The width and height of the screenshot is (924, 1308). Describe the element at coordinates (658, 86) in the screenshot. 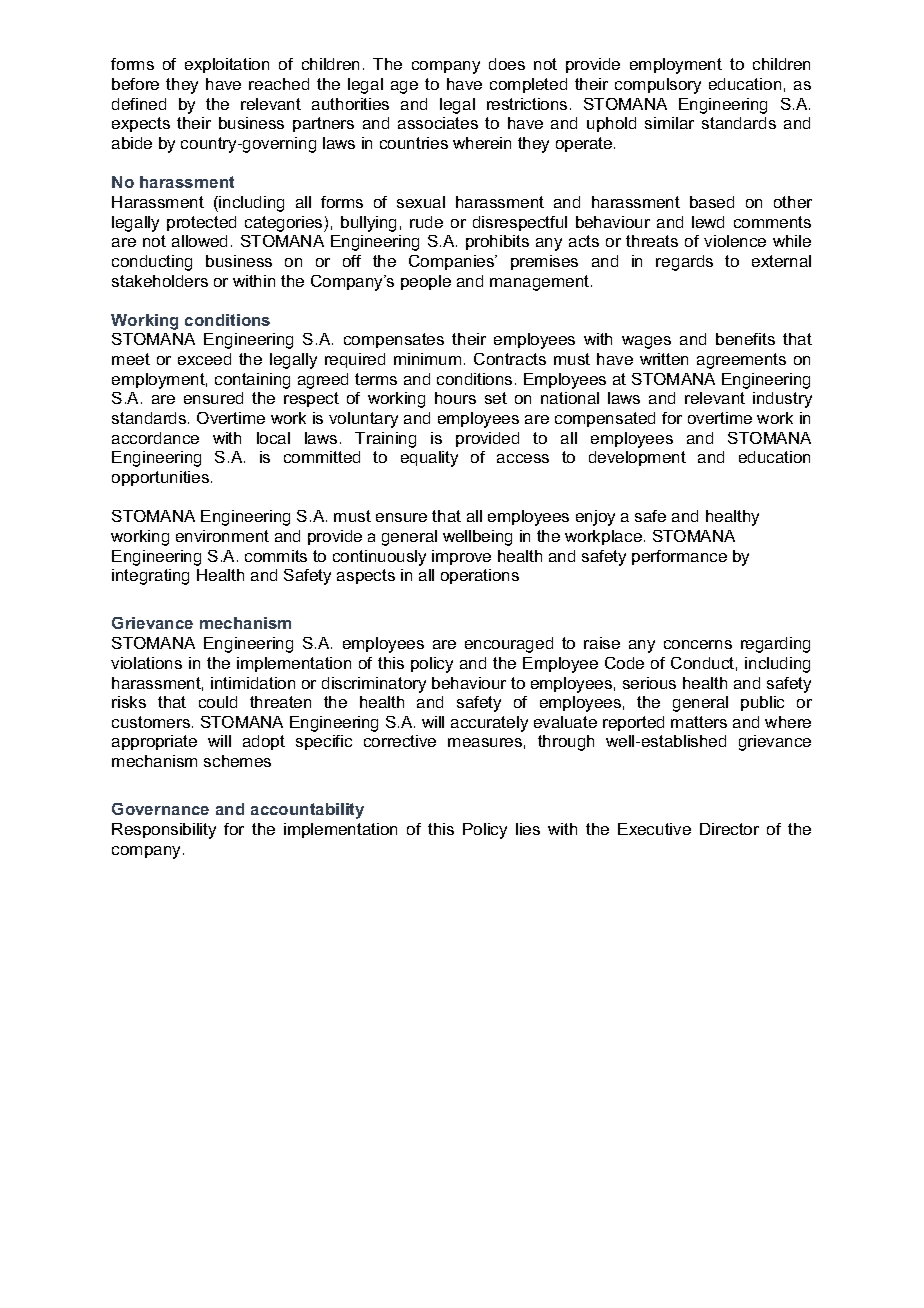

I see `compulsory` at that location.
